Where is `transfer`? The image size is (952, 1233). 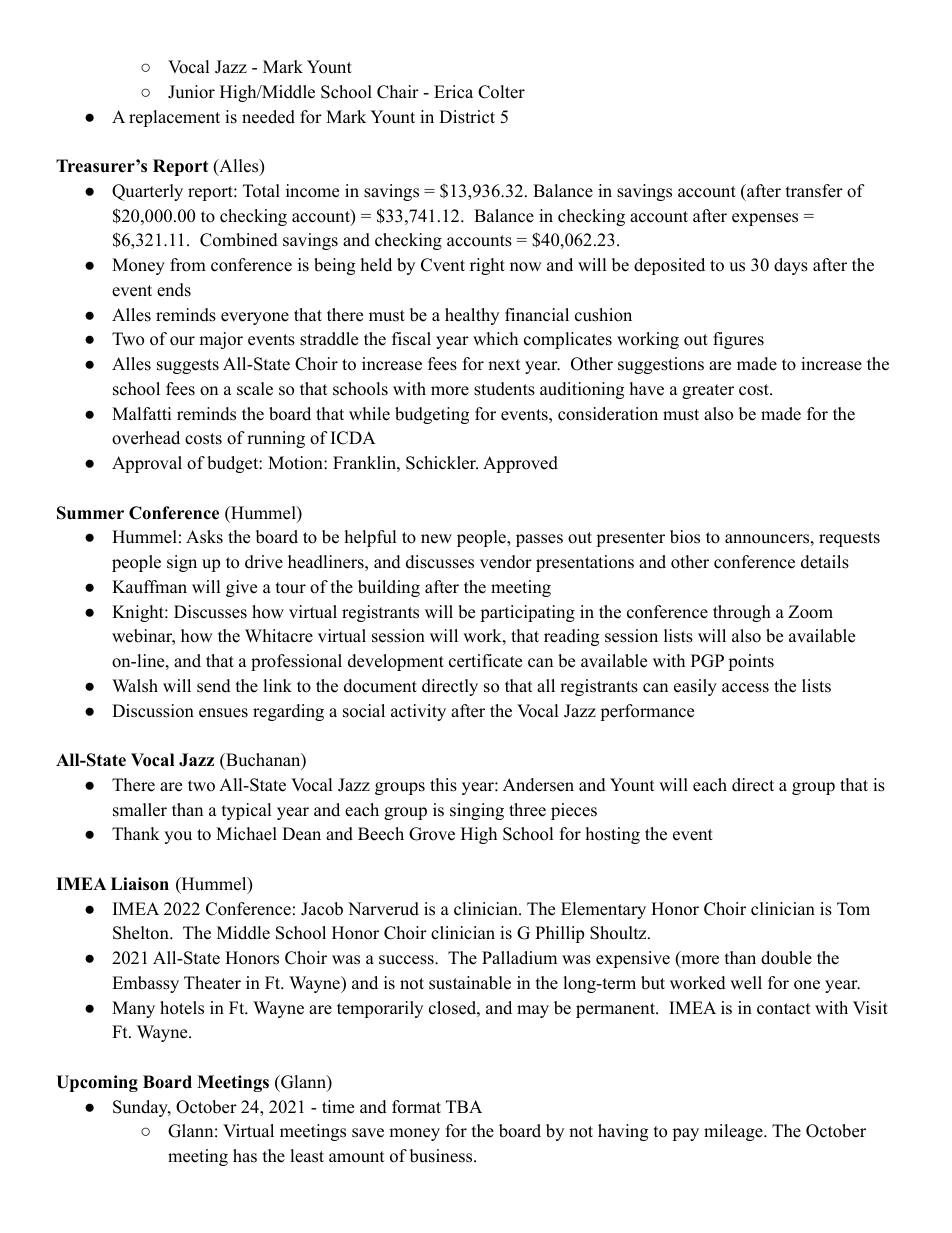
transfer is located at coordinates (814, 191).
